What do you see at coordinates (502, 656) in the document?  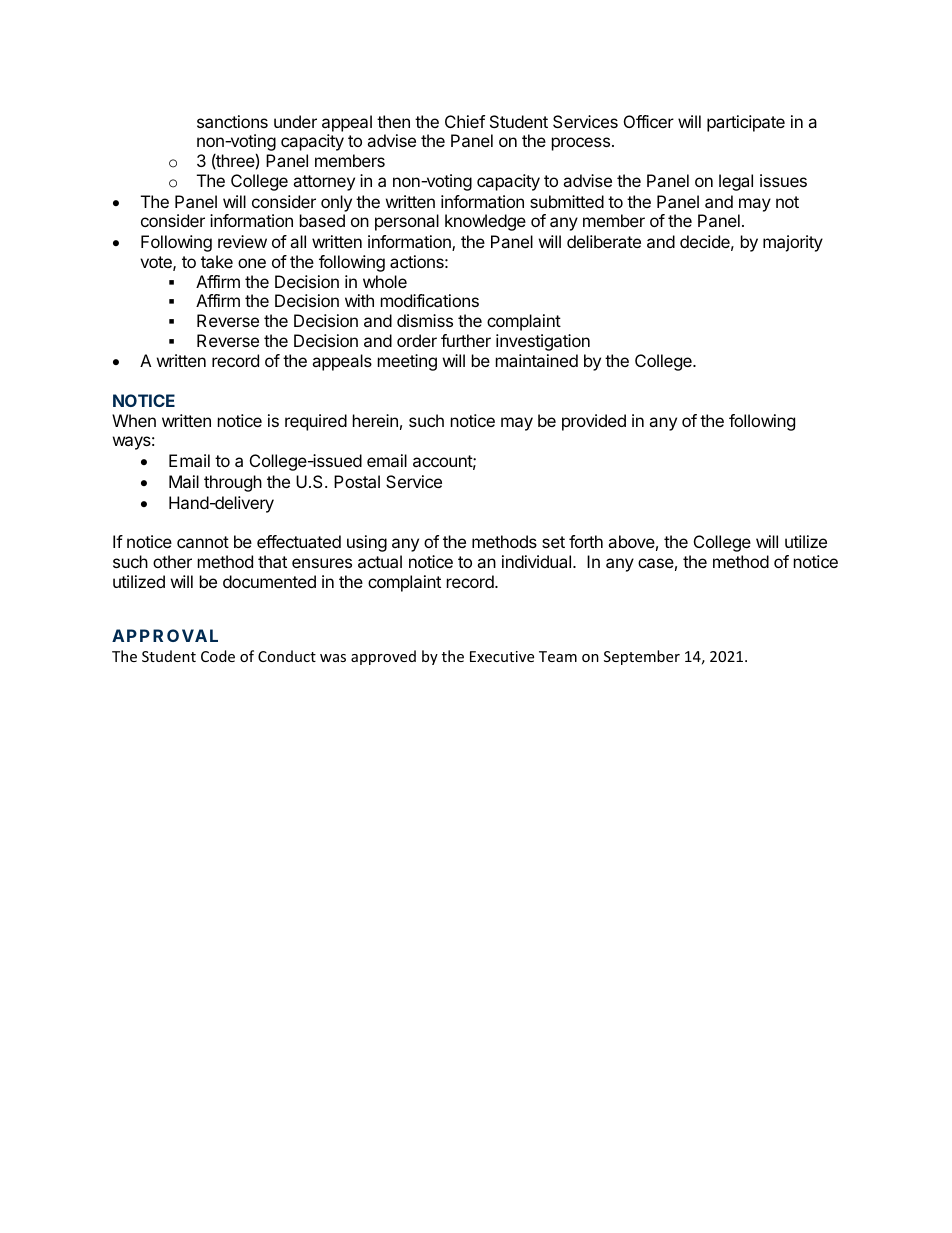 I see `Executive` at bounding box center [502, 656].
